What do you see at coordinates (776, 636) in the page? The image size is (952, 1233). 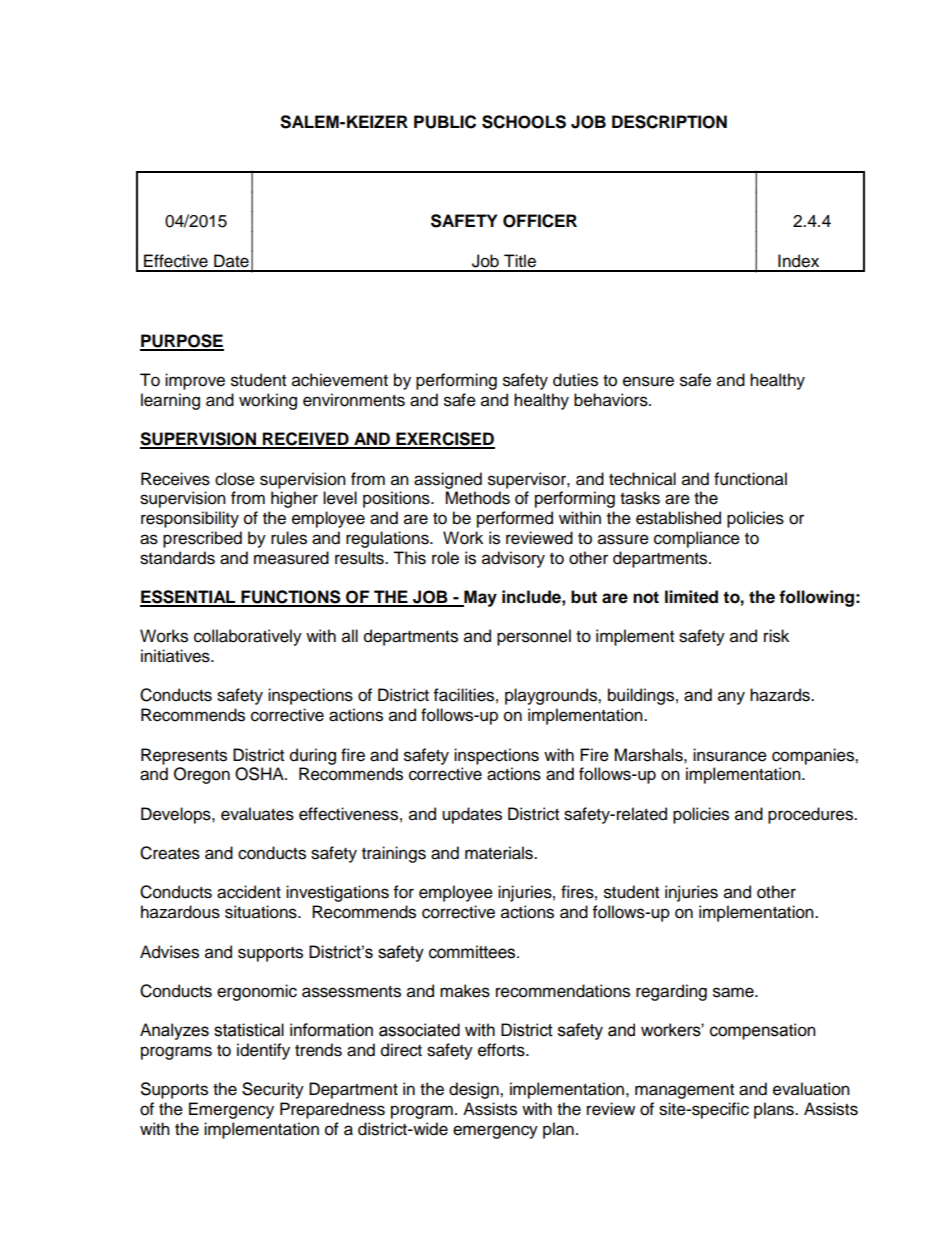 I see `risk` at bounding box center [776, 636].
